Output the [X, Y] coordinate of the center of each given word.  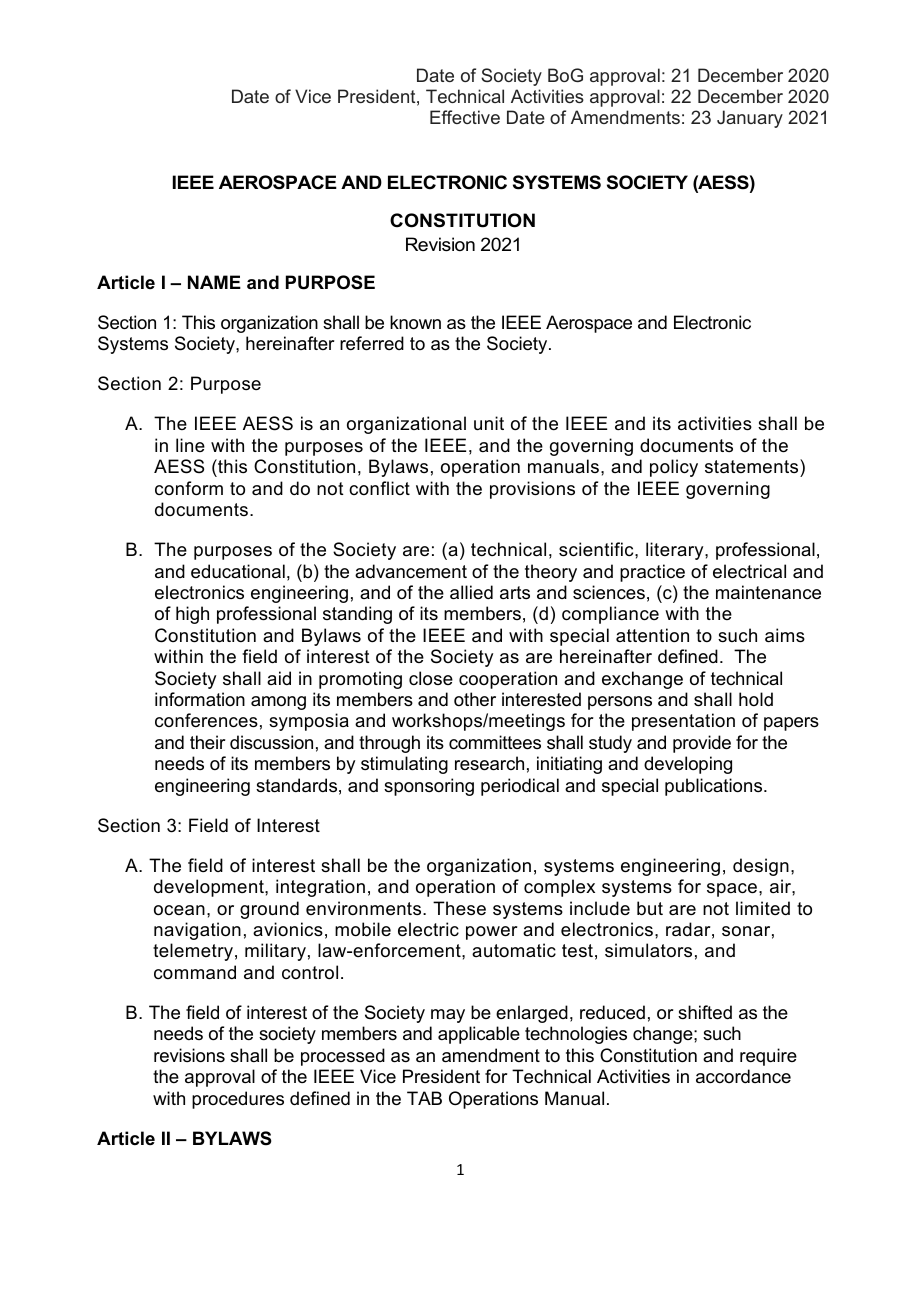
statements [753, 466]
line [190, 445]
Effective [465, 117]
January [750, 119]
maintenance [768, 592]
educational [238, 571]
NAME [214, 282]
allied [471, 592]
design [761, 867]
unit [489, 423]
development [210, 888]
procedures [238, 1100]
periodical [520, 787]
